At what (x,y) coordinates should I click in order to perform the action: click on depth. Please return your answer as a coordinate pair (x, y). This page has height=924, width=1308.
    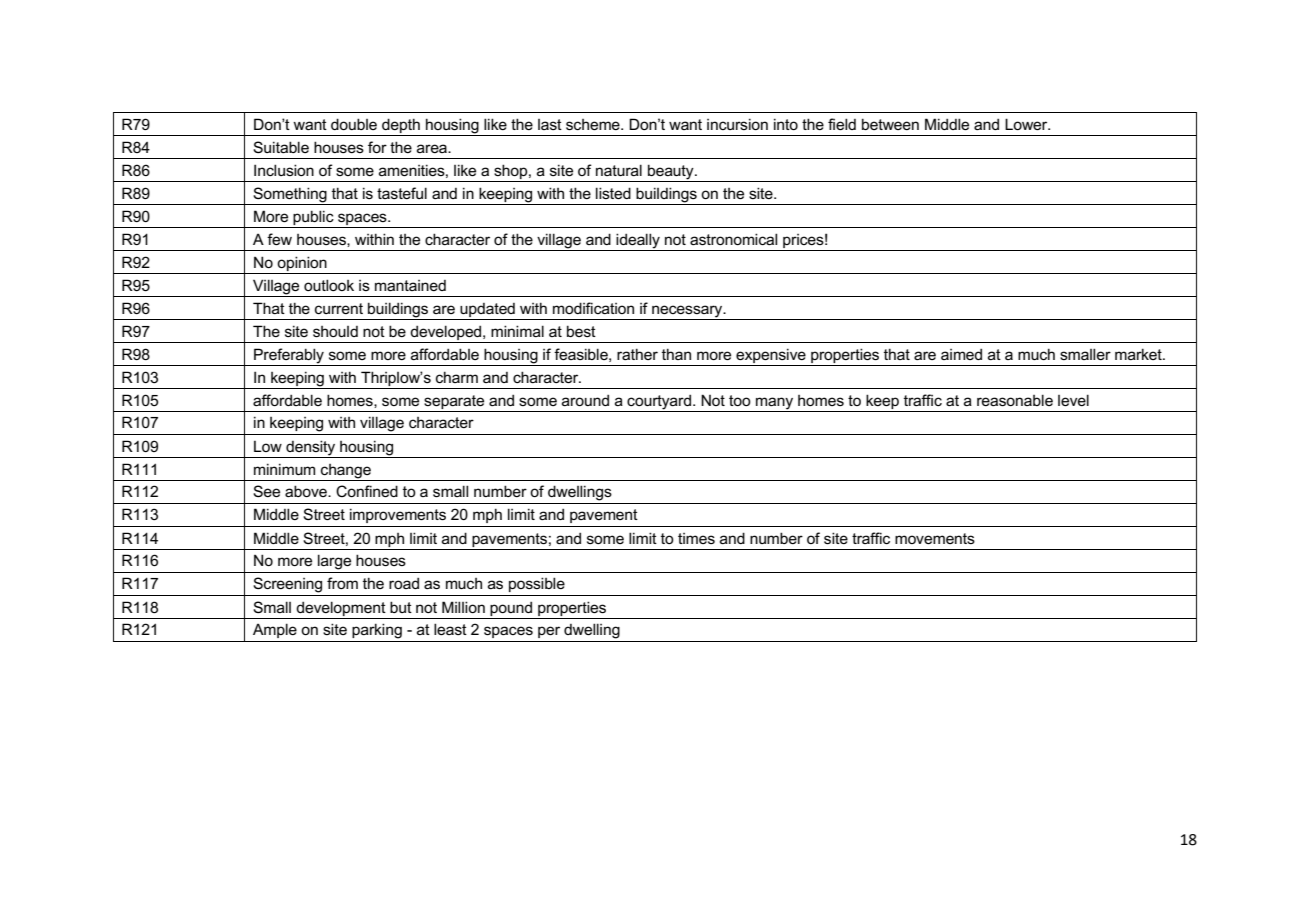
    Looking at the image, I should click on (401, 127).
